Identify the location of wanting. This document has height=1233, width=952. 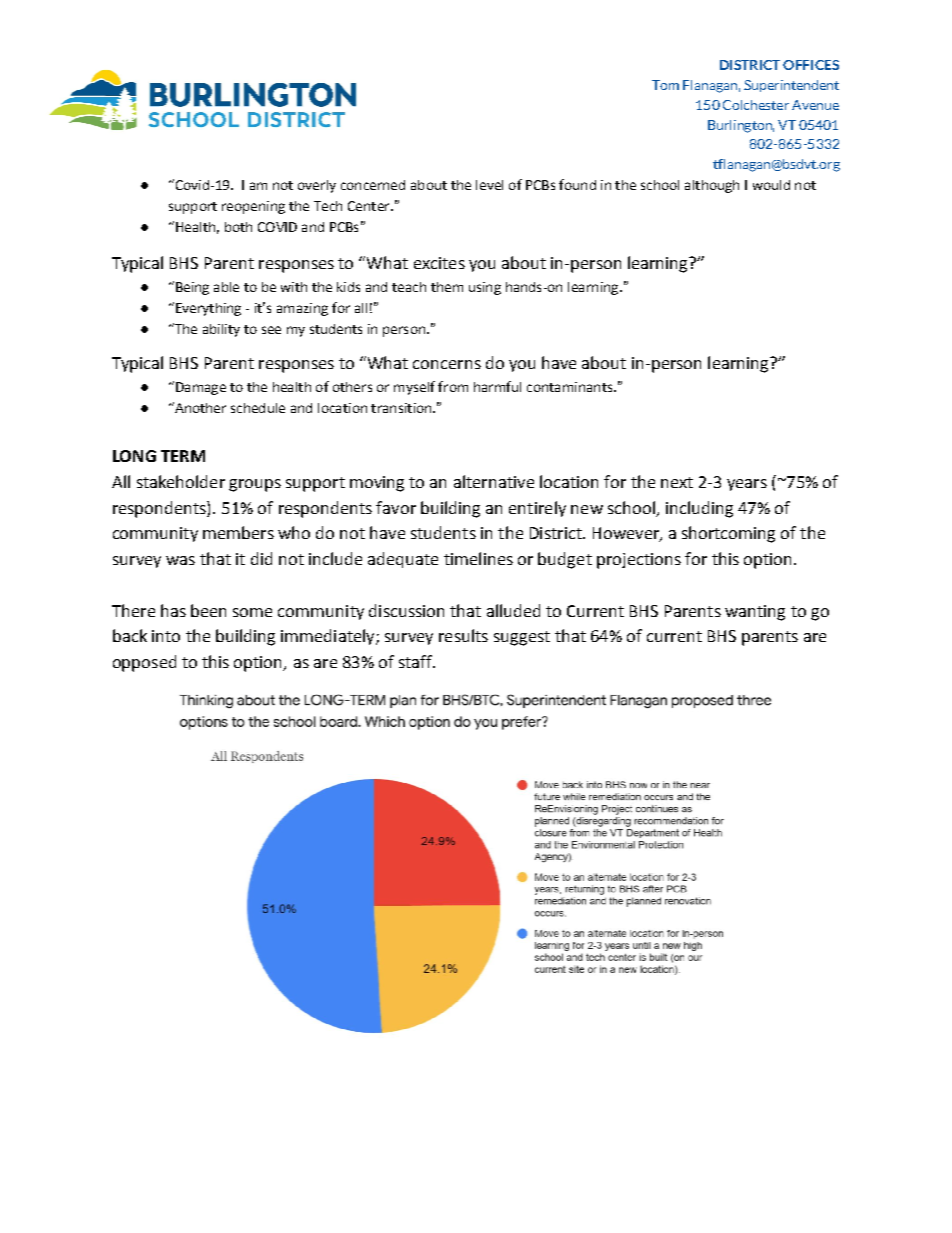
(755, 613).
